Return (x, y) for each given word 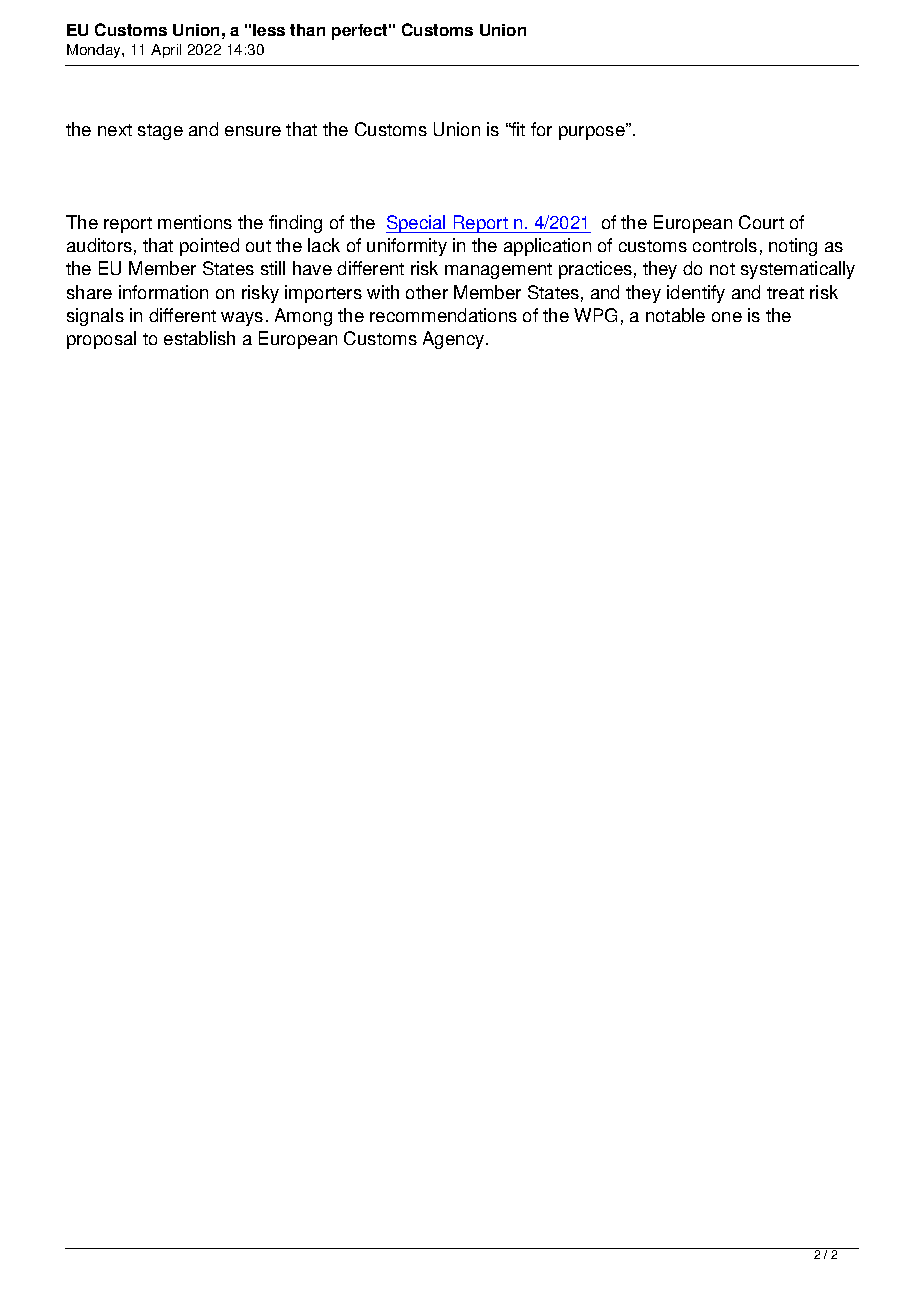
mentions (195, 222)
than (307, 30)
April (166, 51)
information (163, 292)
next (115, 130)
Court (761, 222)
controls (725, 245)
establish (199, 338)
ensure (253, 131)
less (269, 30)
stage (160, 132)
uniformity (407, 247)
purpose (593, 131)
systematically (798, 270)
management (498, 271)
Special (417, 224)
